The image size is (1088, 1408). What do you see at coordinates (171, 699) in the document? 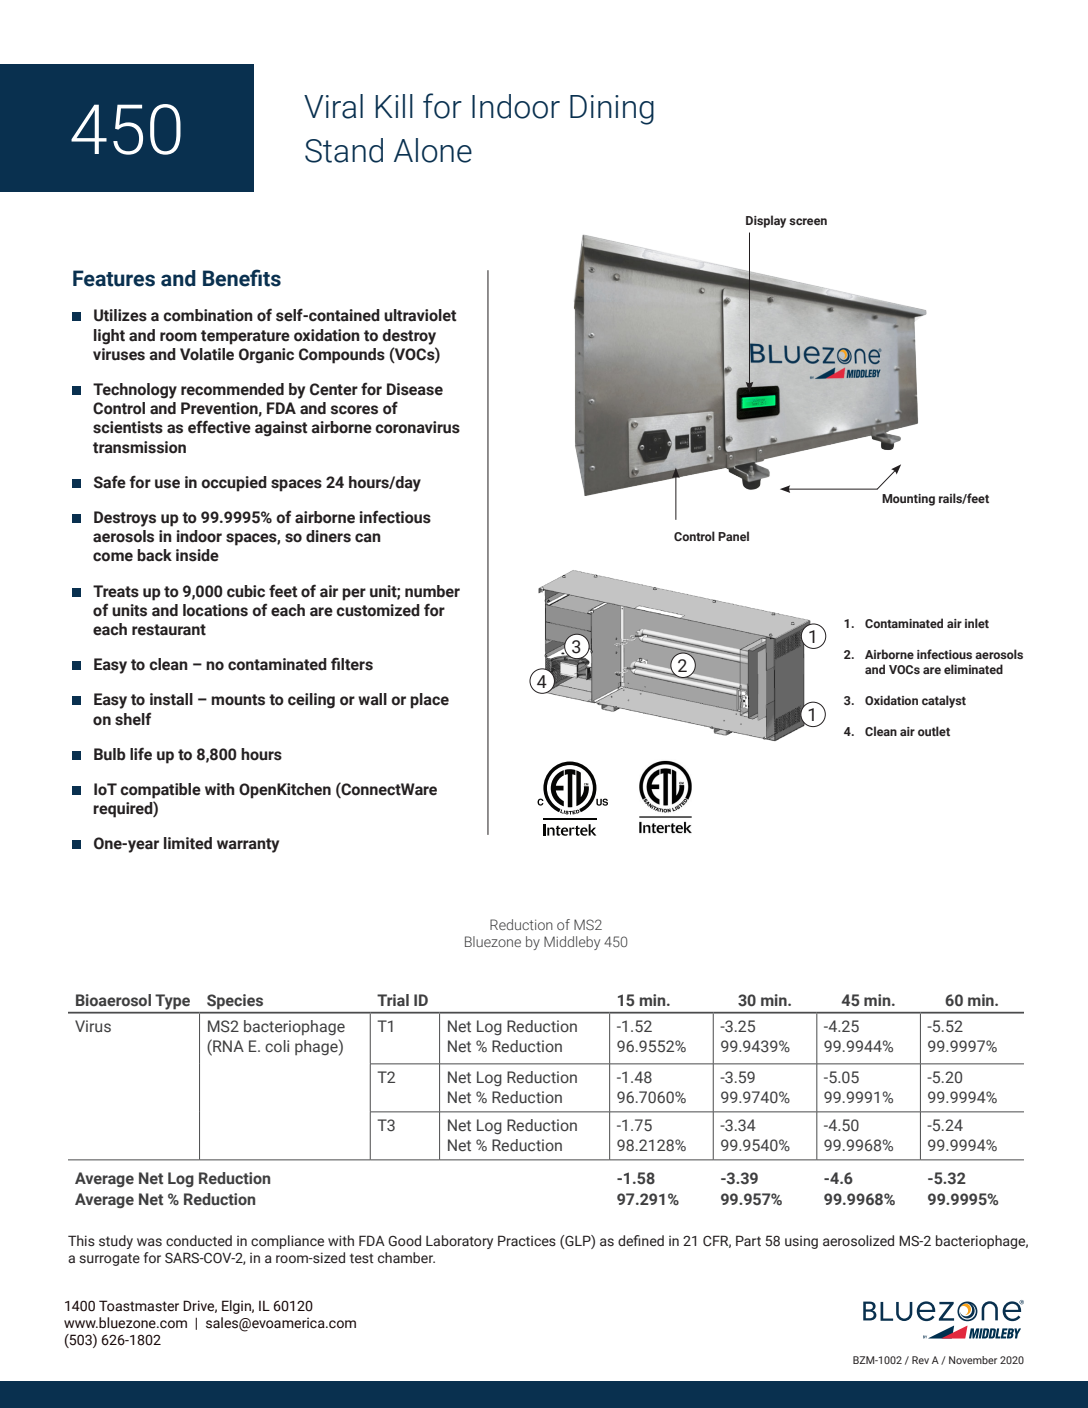
I see `install` at bounding box center [171, 699].
